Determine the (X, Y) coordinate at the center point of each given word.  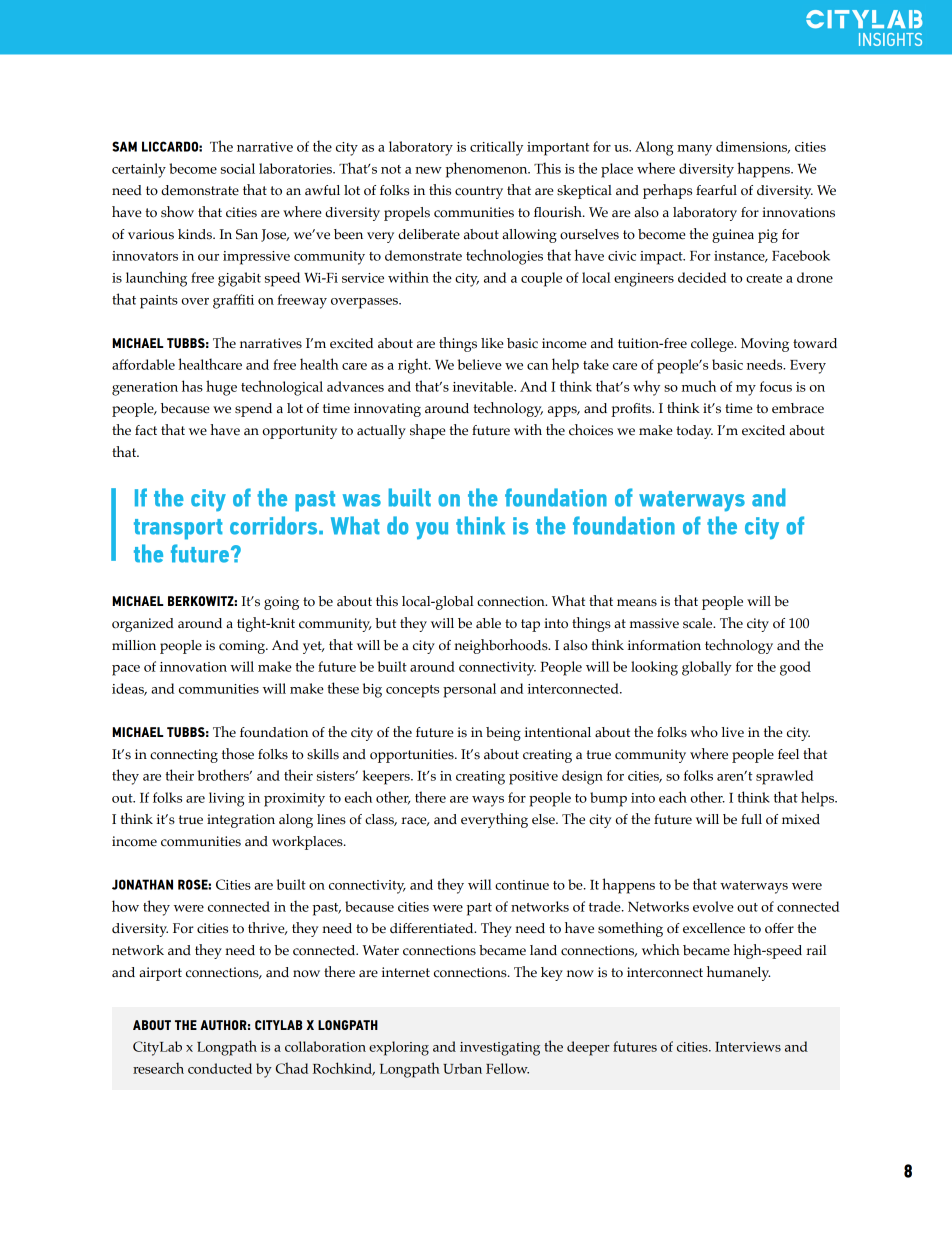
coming (243, 647)
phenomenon (488, 170)
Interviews (748, 1047)
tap (530, 625)
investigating (500, 1049)
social (238, 168)
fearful (716, 190)
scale (699, 623)
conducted (220, 1068)
